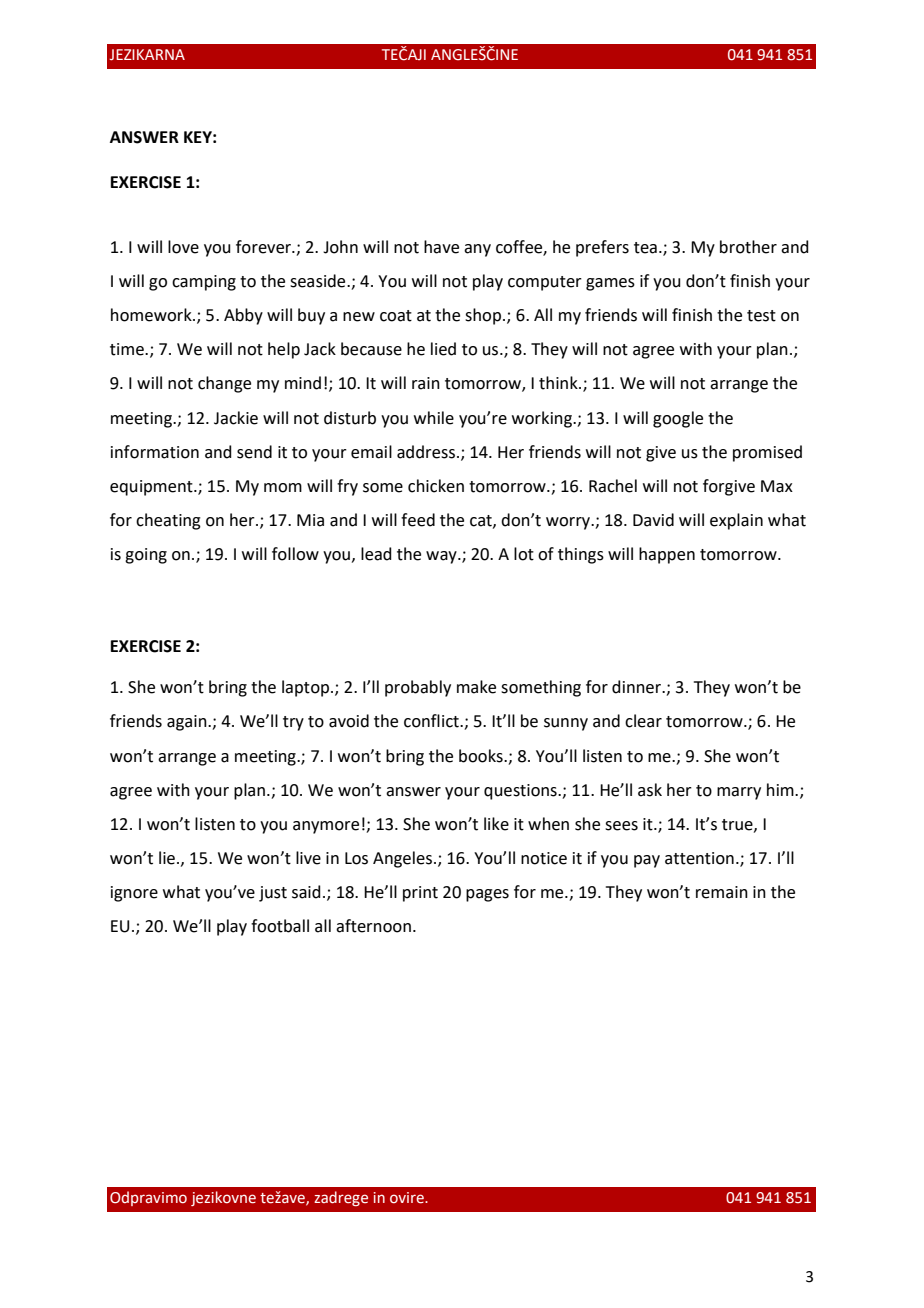 Image resolution: width=924 pixels, height=1308 pixels. What do you see at coordinates (748, 247) in the image?
I see `brother` at bounding box center [748, 247].
